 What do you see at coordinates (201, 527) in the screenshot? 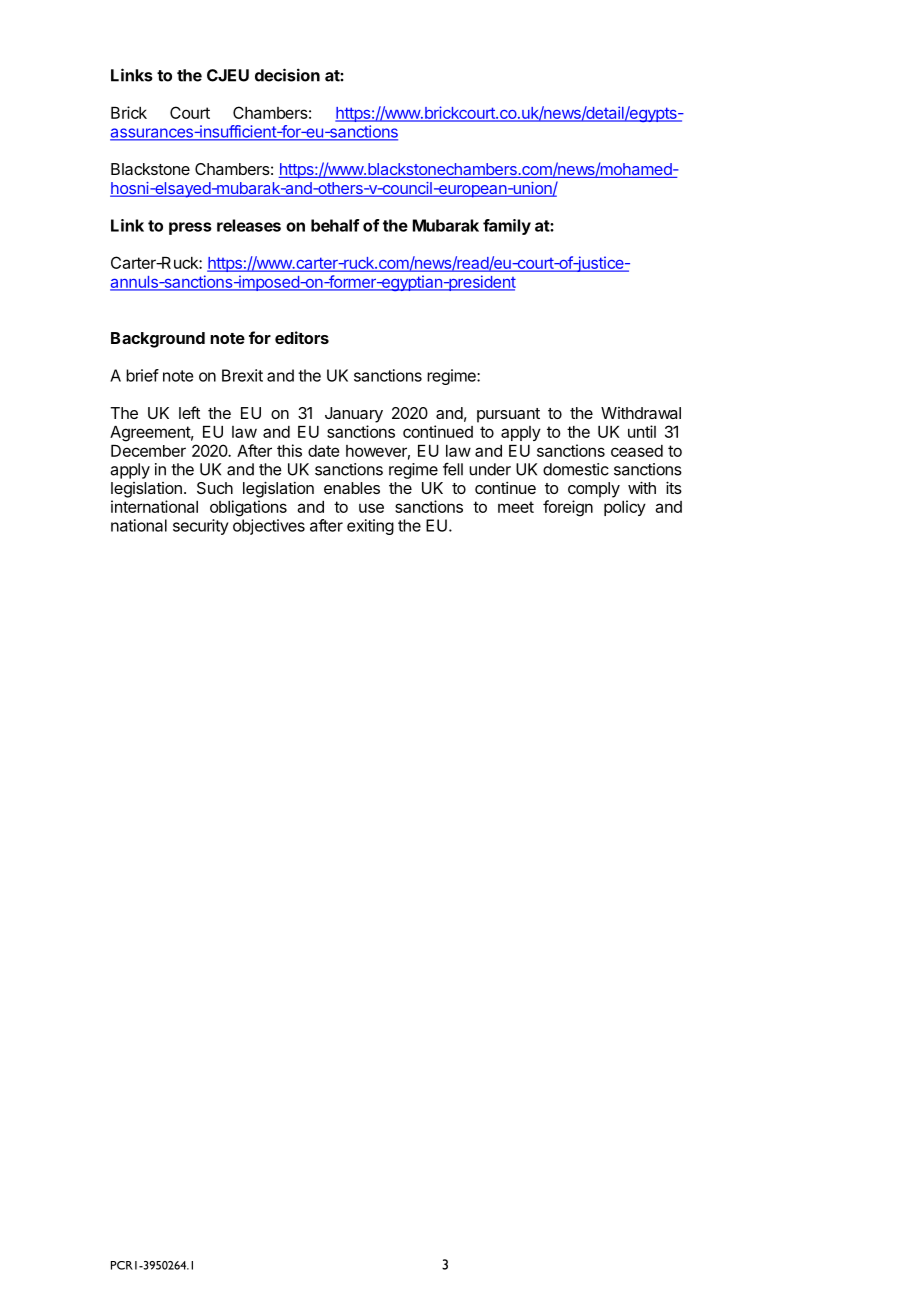
I see `security` at bounding box center [201, 527].
